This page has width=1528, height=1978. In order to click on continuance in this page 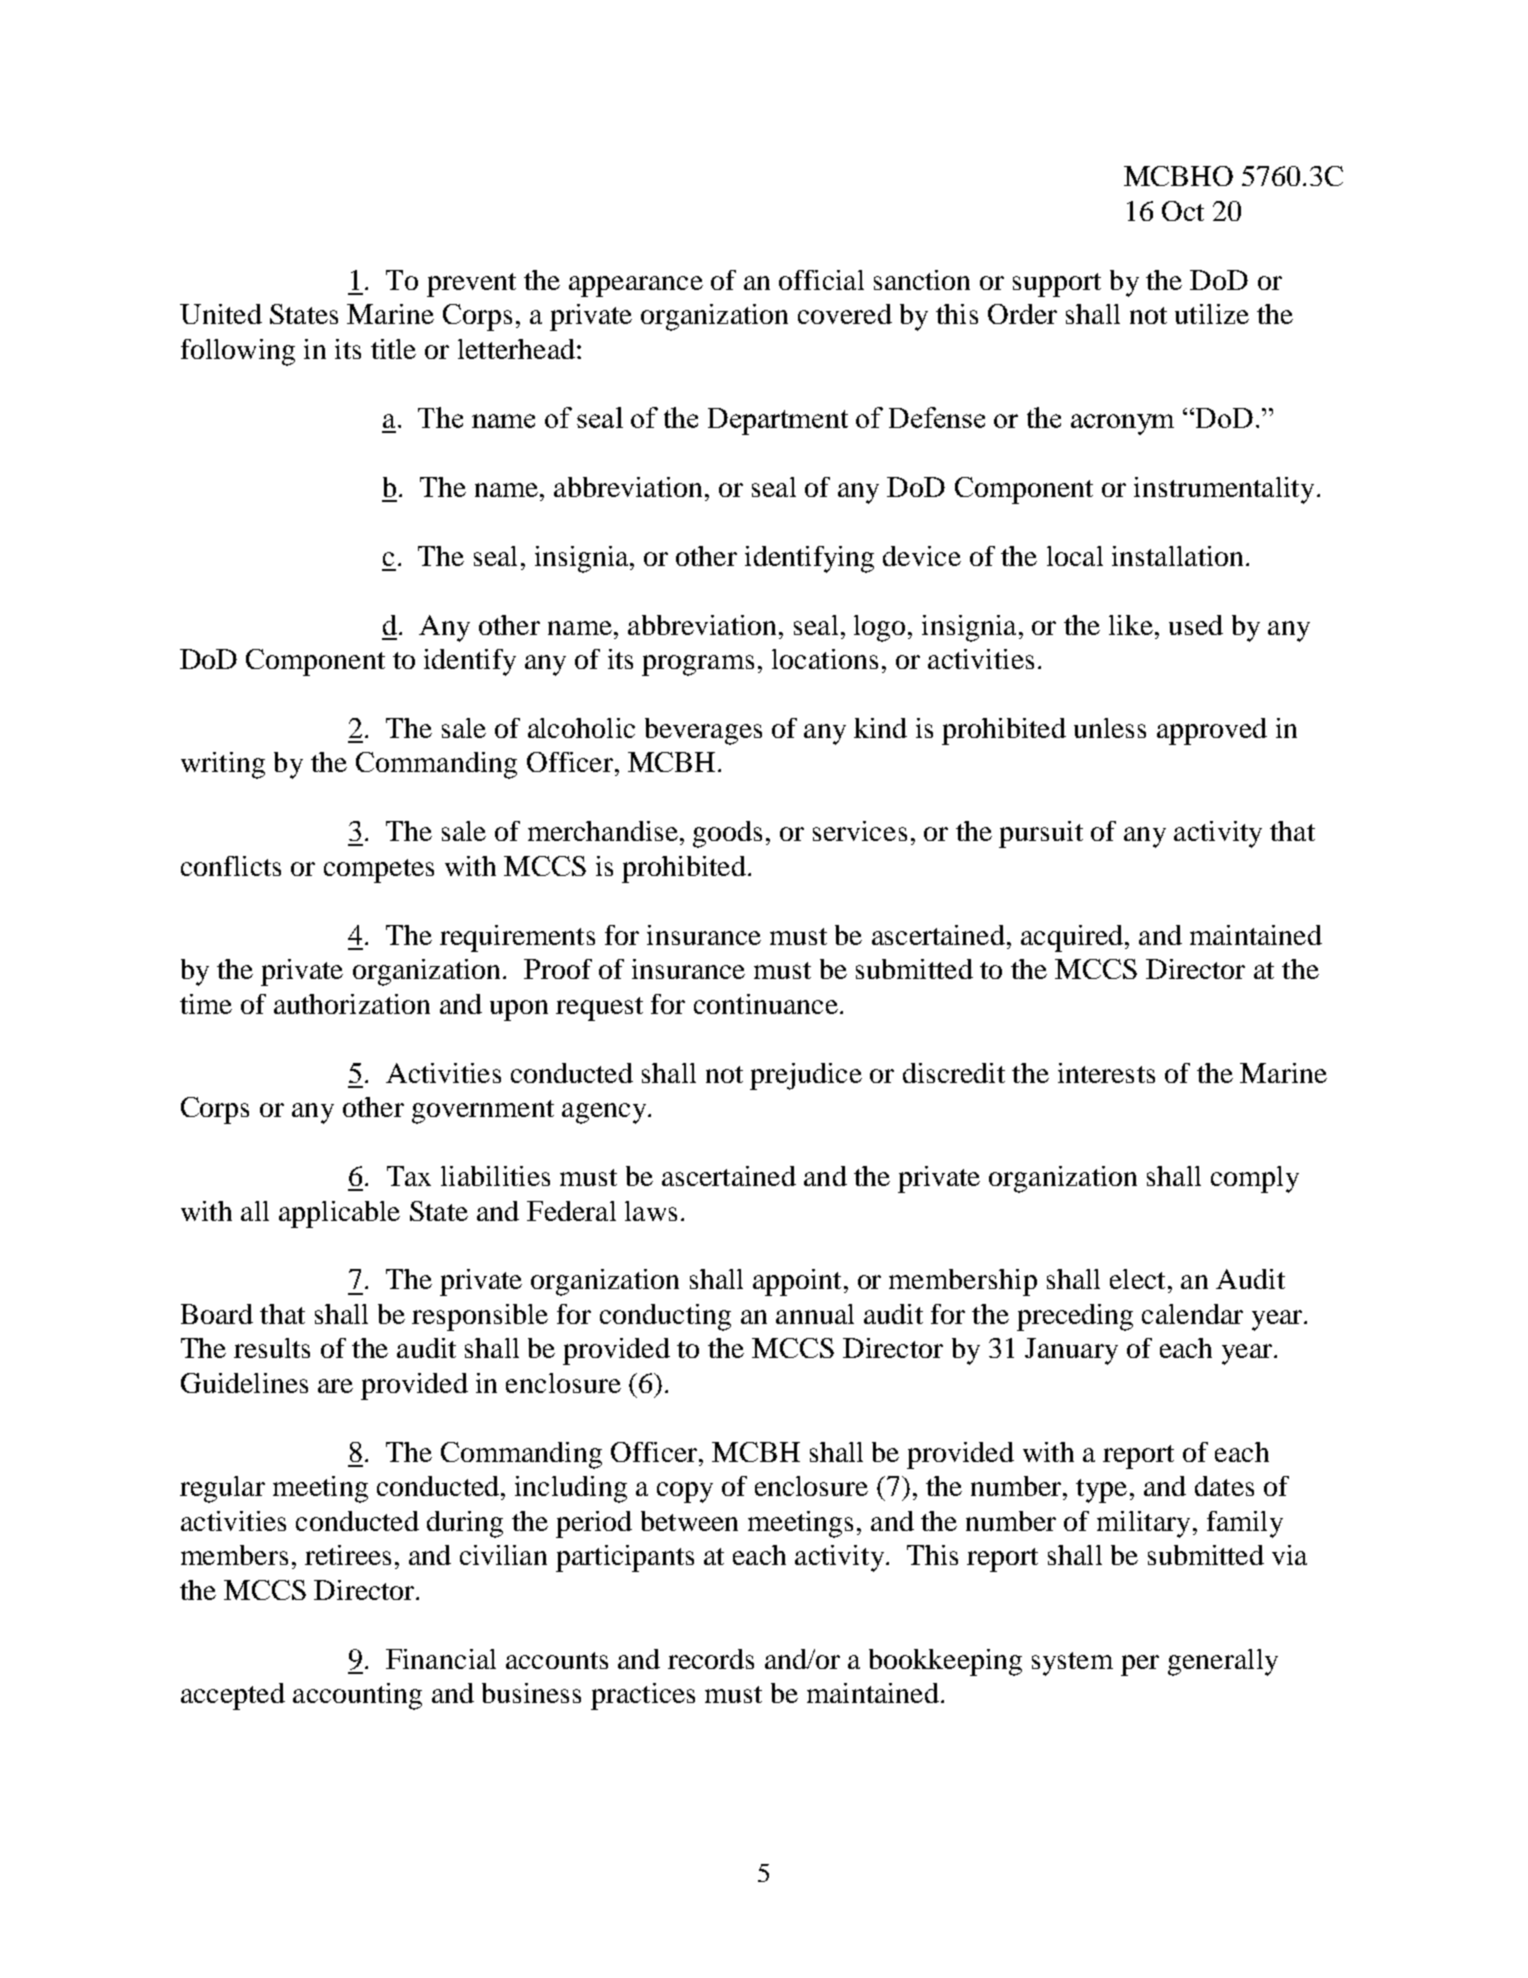, I will do `click(766, 1004)`.
